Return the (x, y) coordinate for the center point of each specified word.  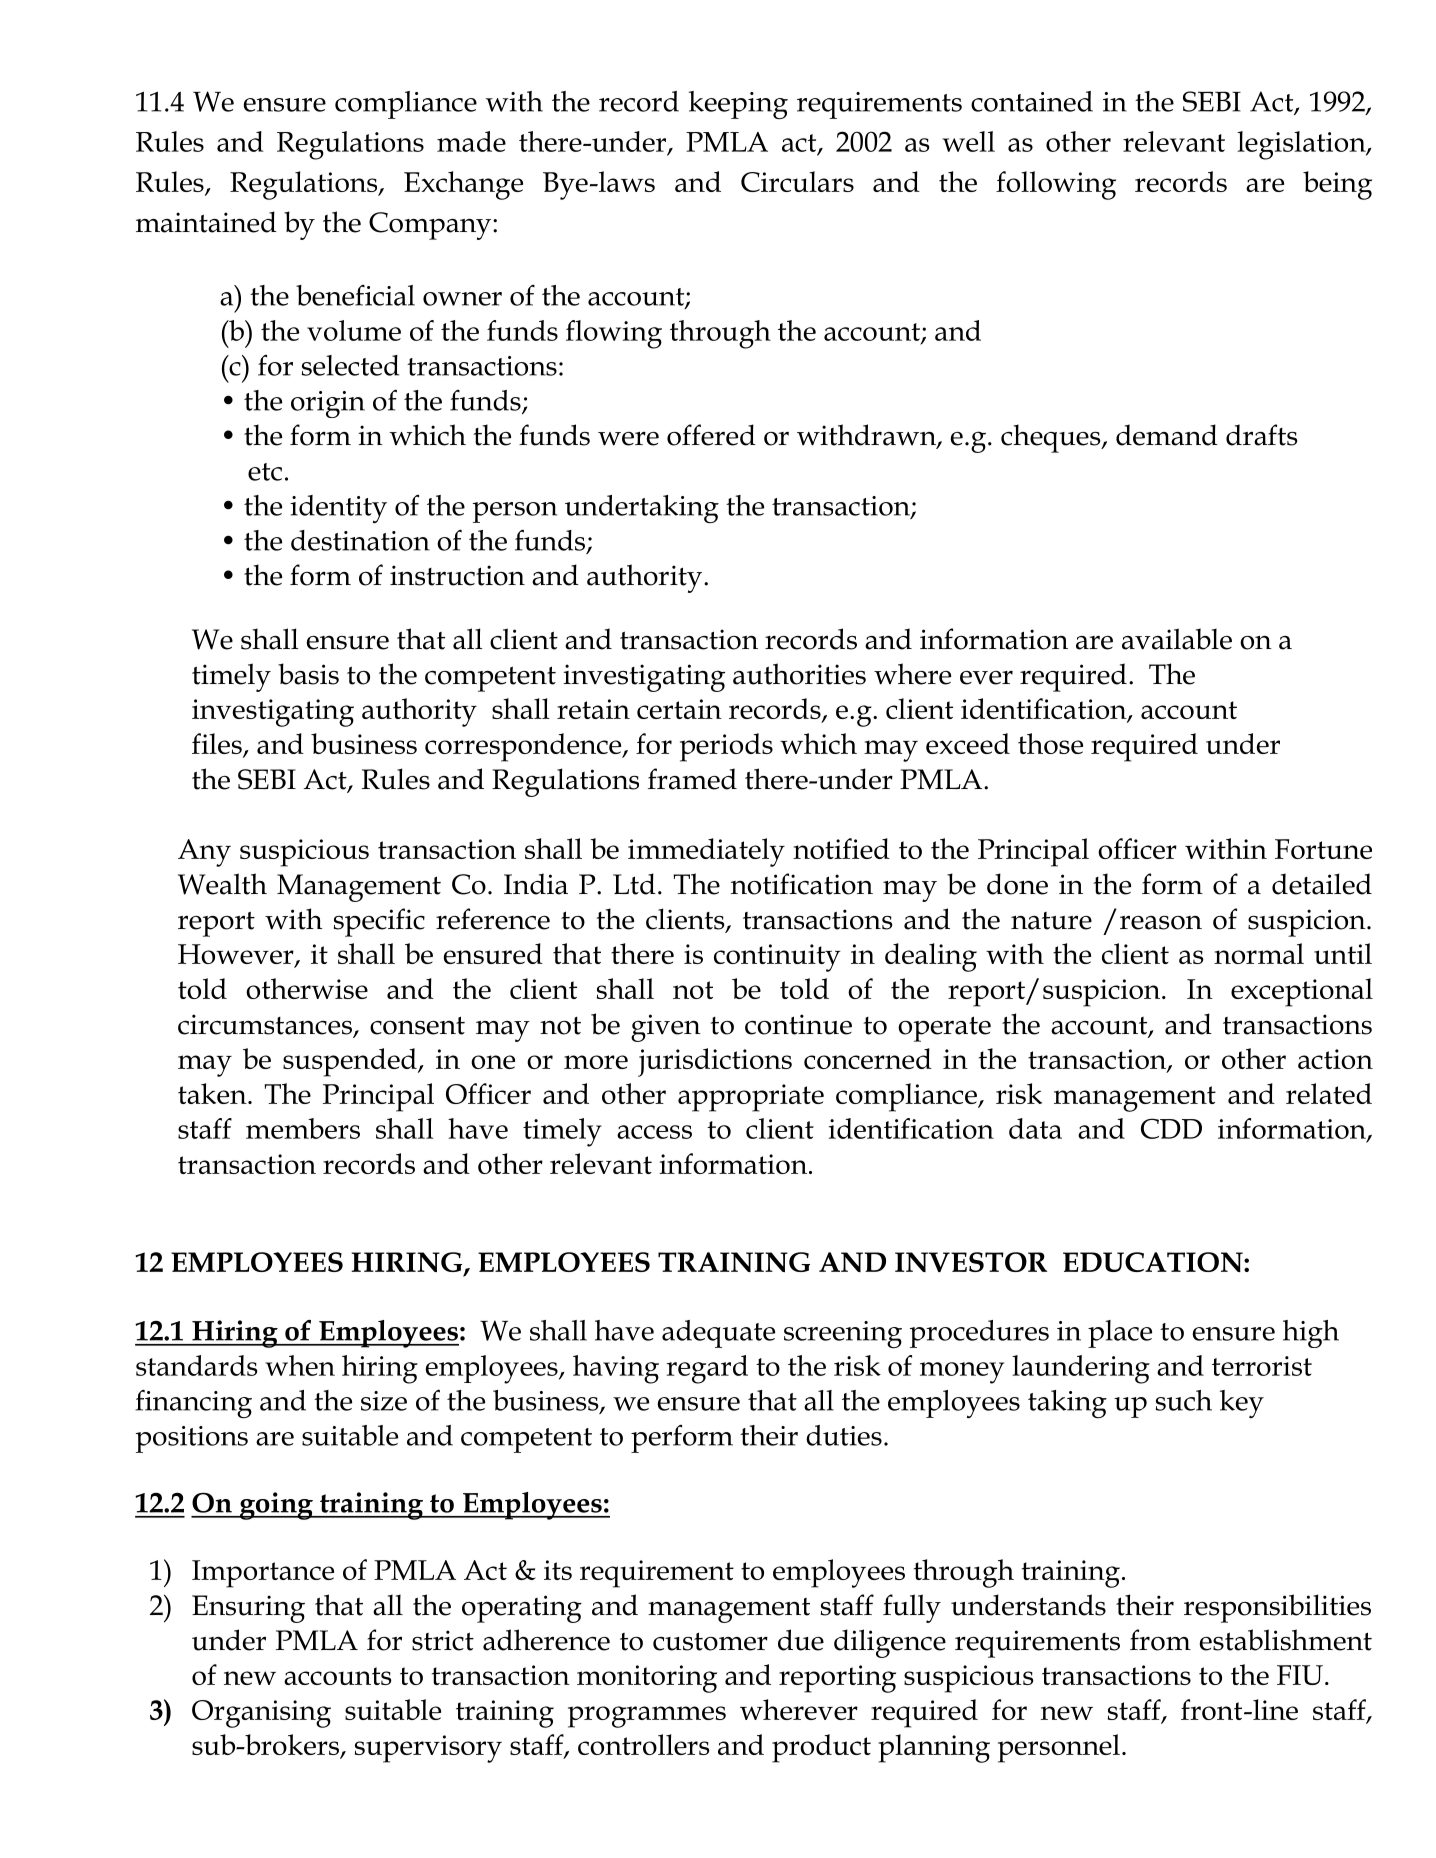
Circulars (797, 181)
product (821, 1748)
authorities (799, 674)
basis (308, 674)
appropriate (751, 1098)
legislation (1302, 145)
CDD (1171, 1128)
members (303, 1128)
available (1177, 639)
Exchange (463, 185)
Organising (261, 1714)
